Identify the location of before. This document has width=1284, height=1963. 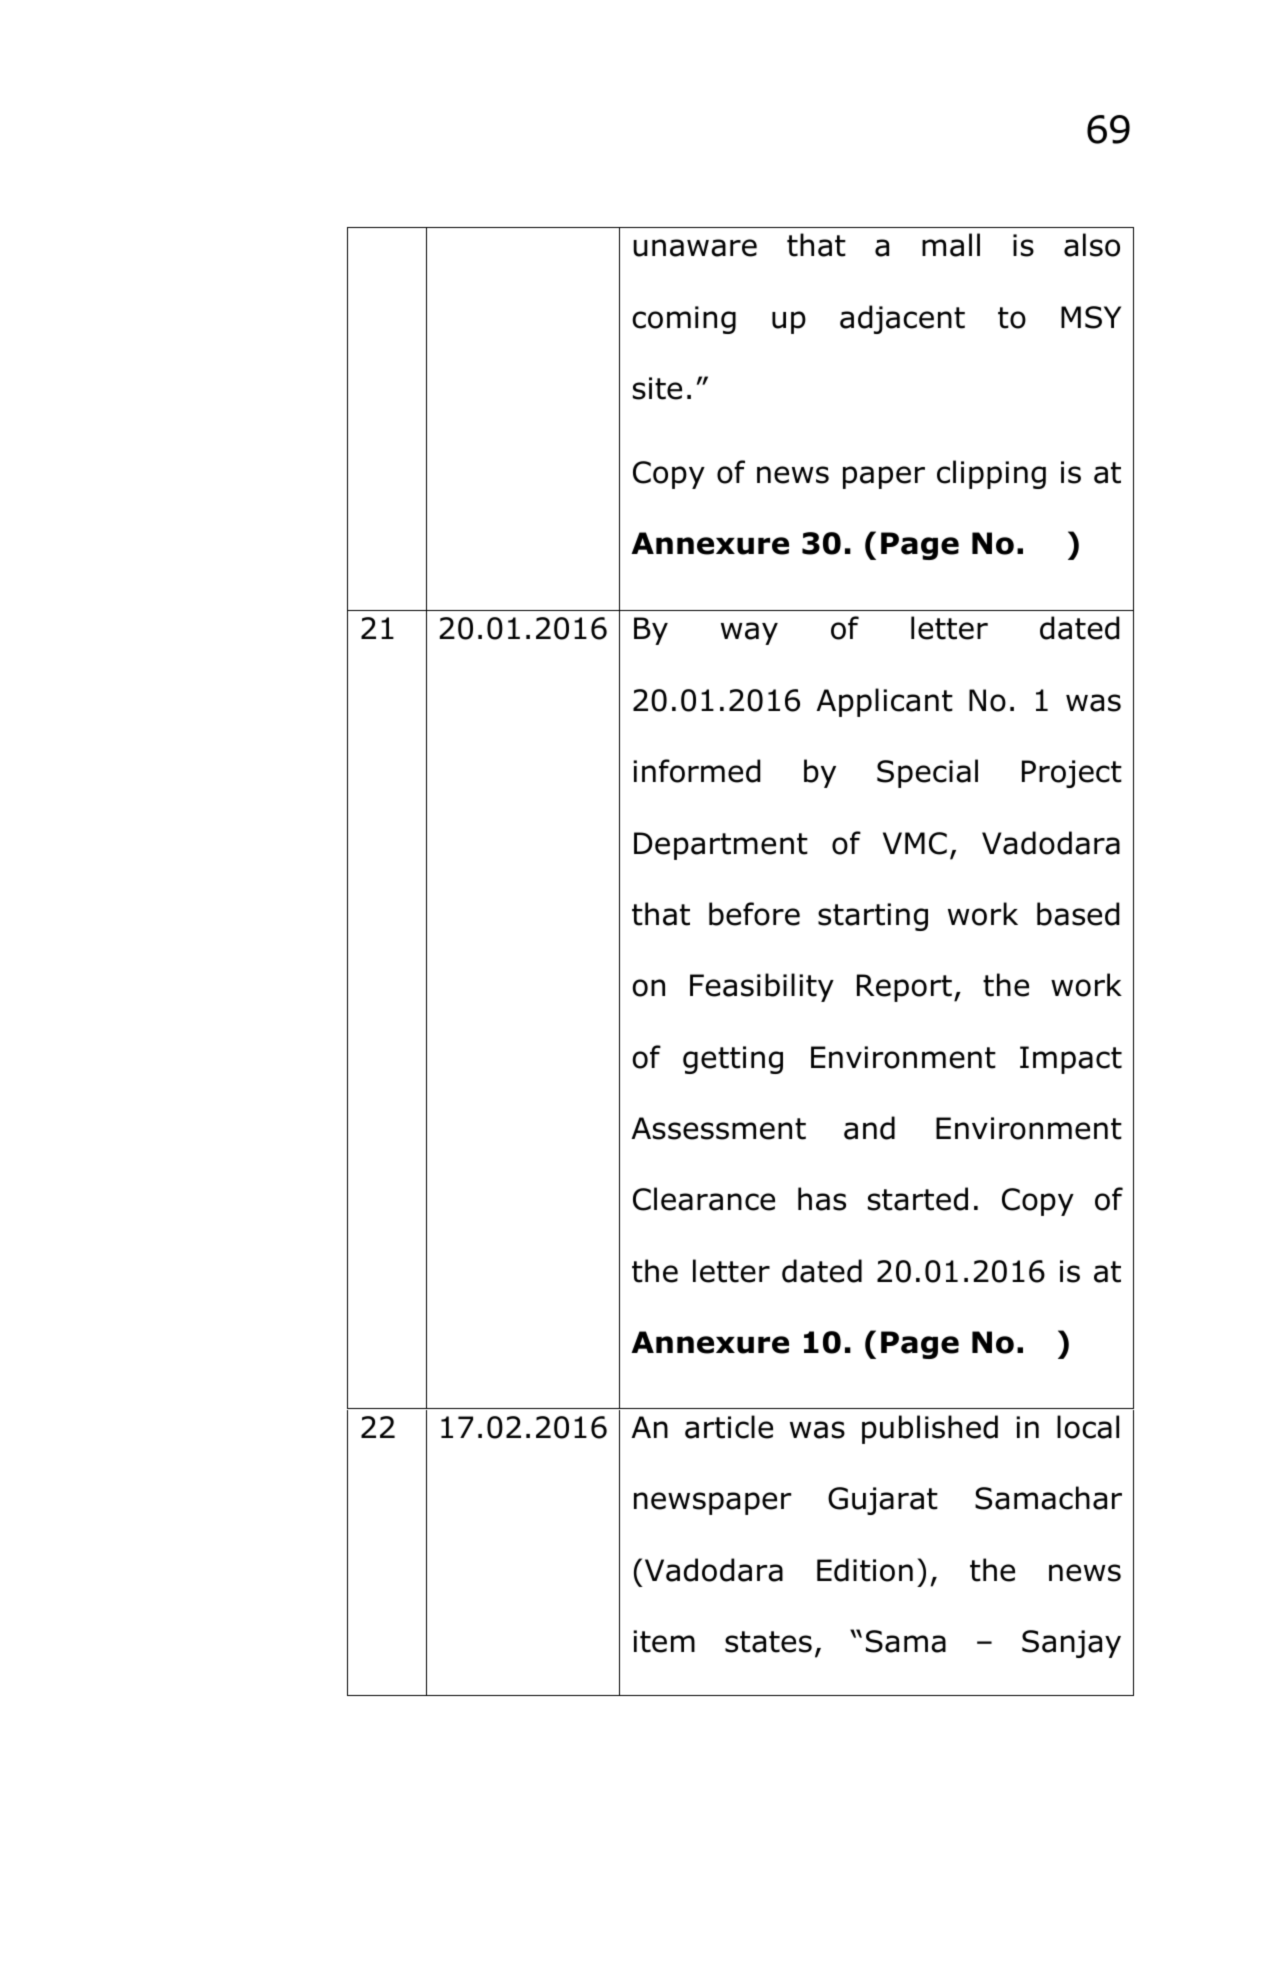
(754, 914).
